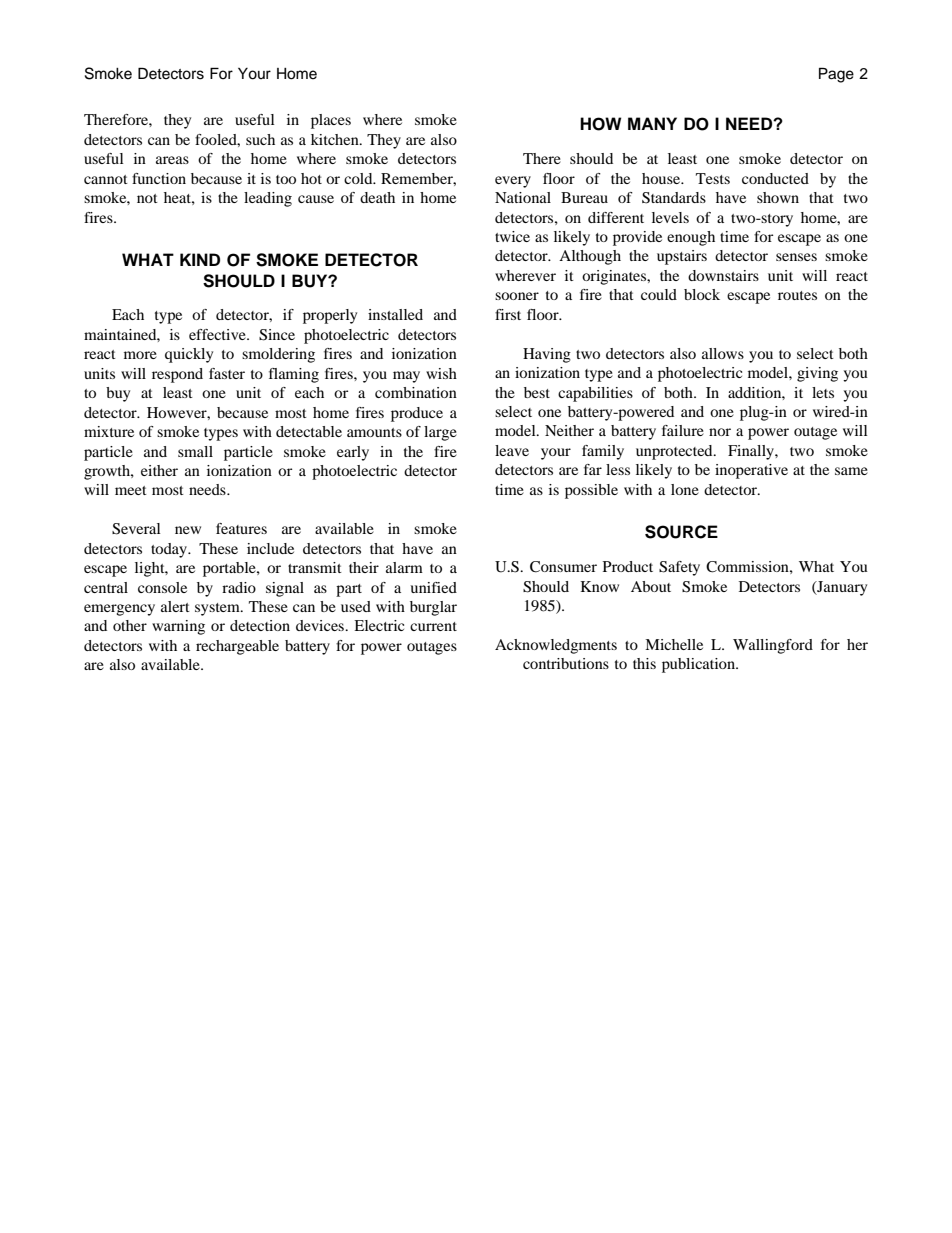 This screenshot has height=1233, width=952. I want to click on lone, so click(685, 489).
